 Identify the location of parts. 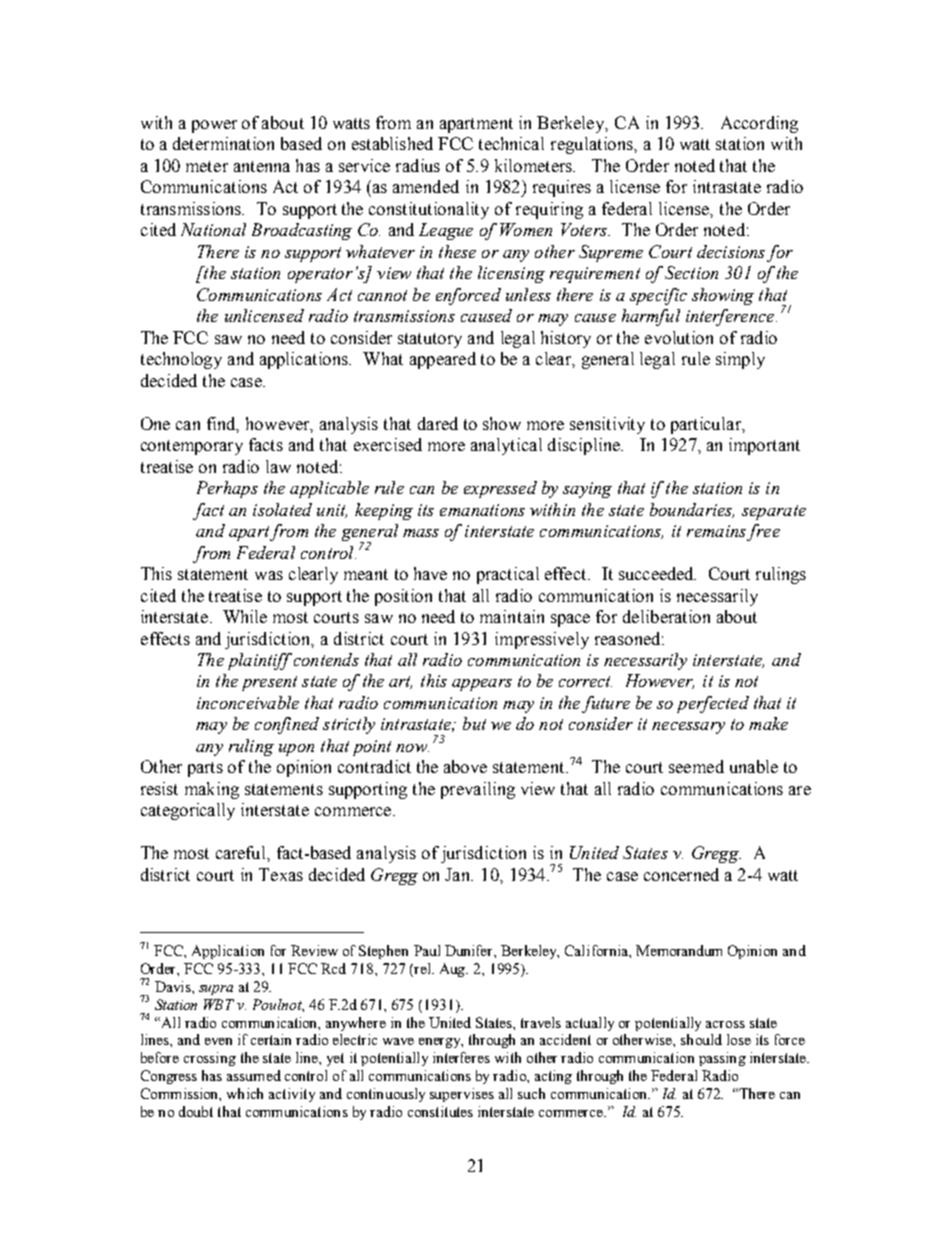
(205, 769).
